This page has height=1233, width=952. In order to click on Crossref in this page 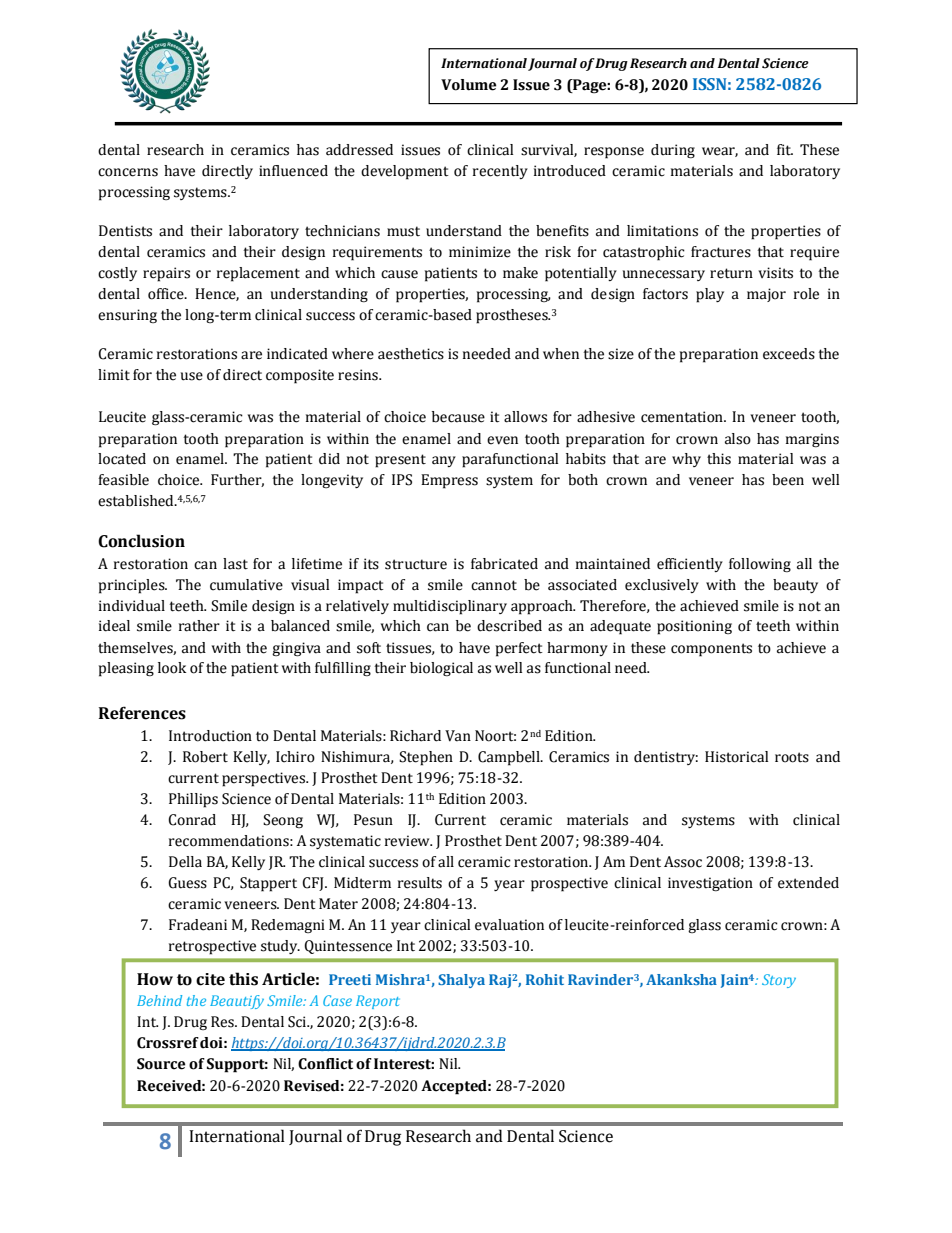, I will do `click(168, 1043)`.
